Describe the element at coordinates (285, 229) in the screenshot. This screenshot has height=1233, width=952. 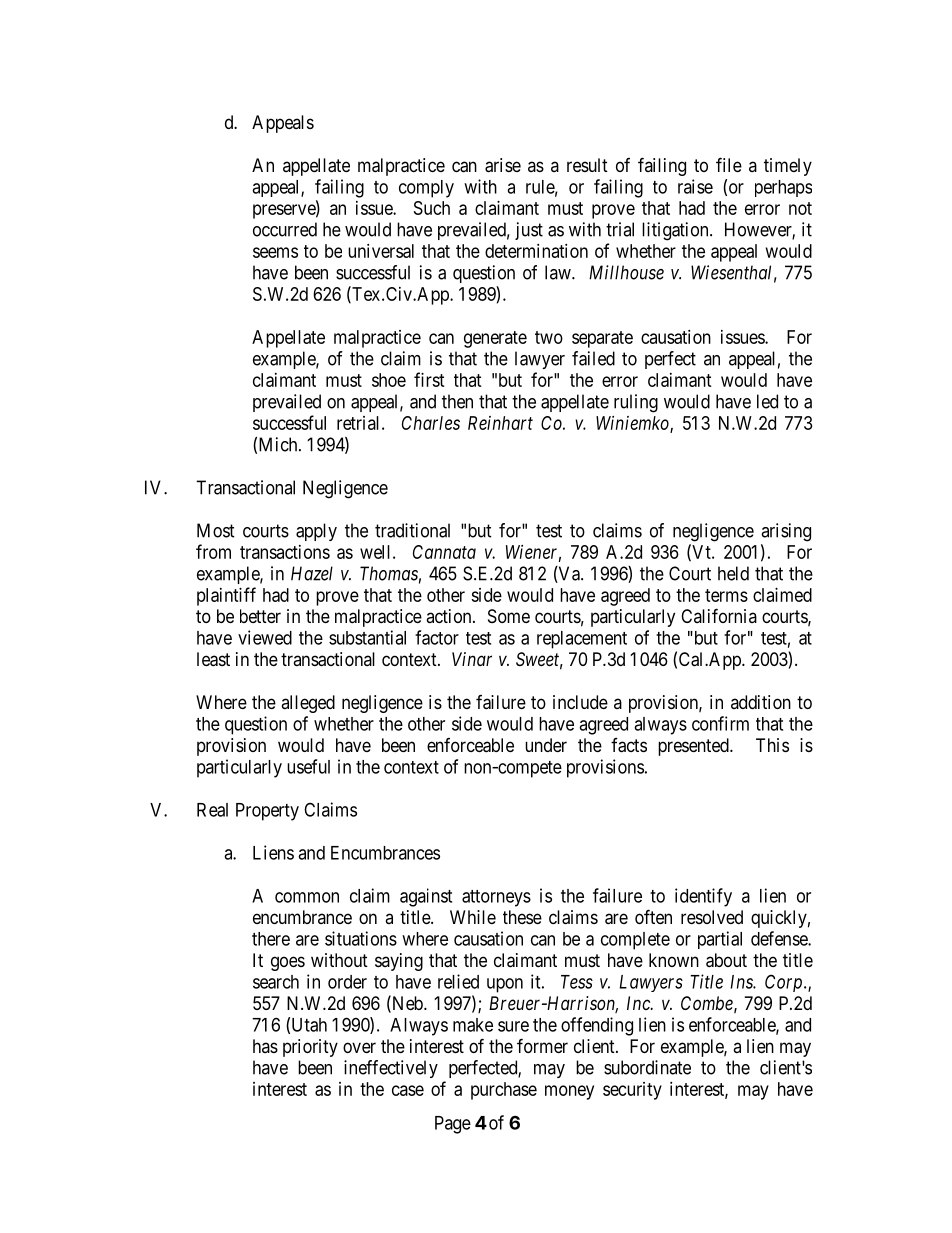
I see `occurred` at that location.
